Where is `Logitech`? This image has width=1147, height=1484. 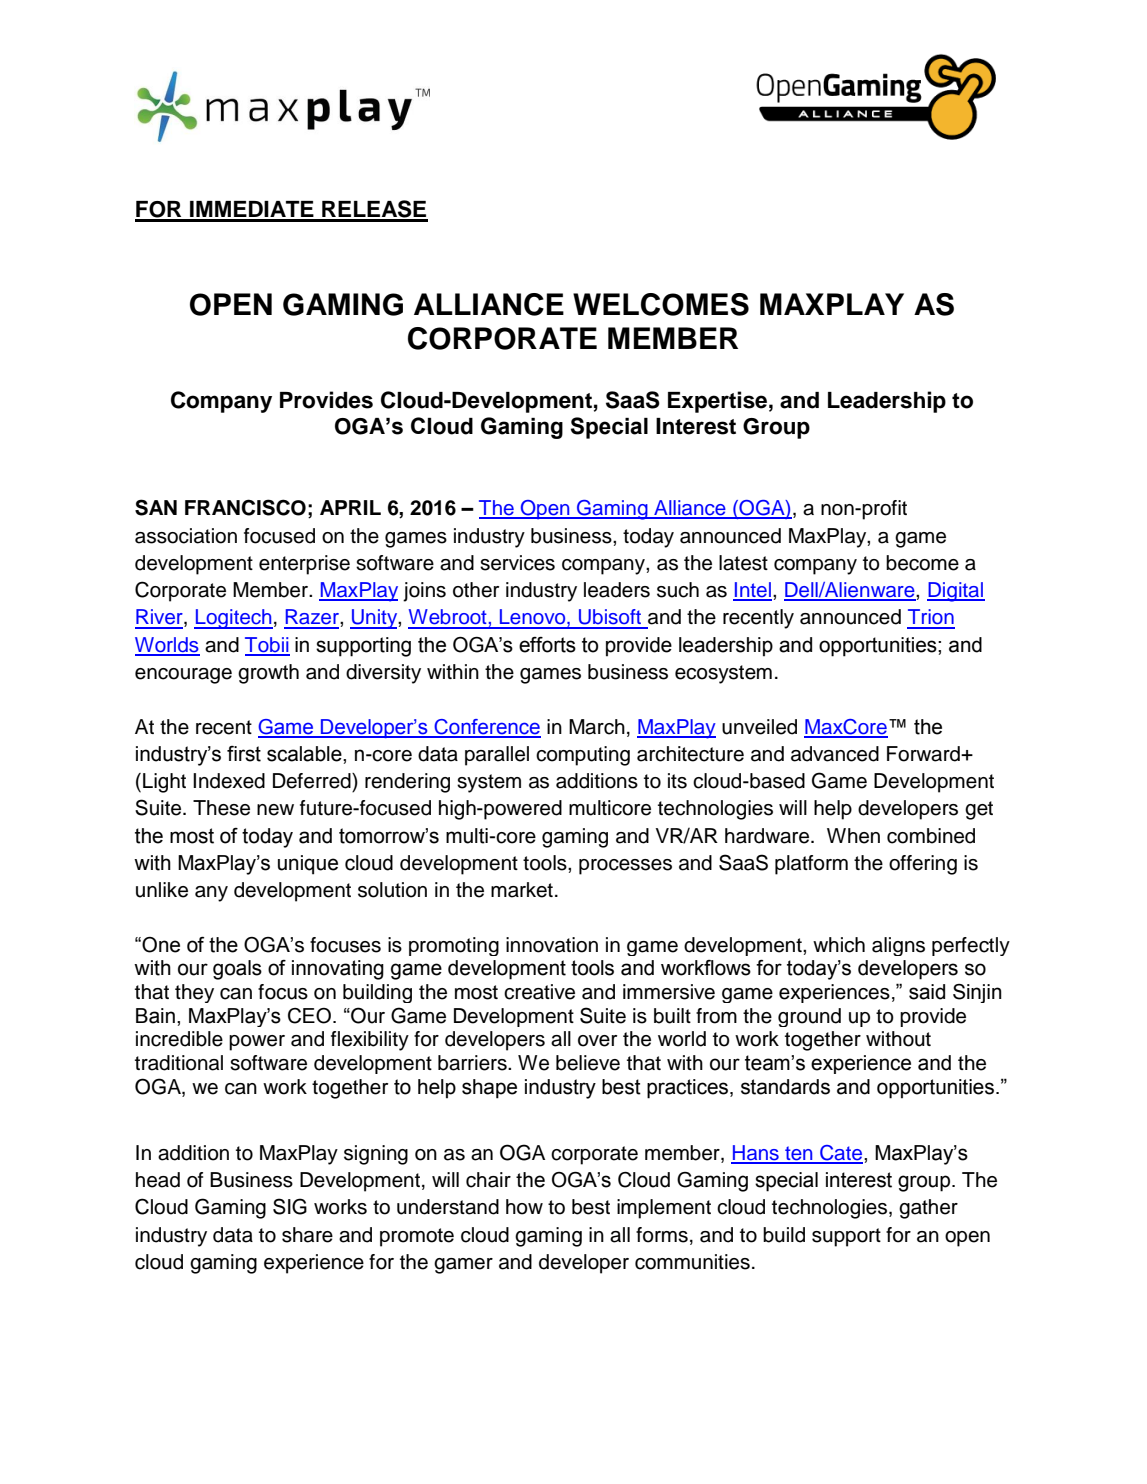
Logitech is located at coordinates (233, 619).
